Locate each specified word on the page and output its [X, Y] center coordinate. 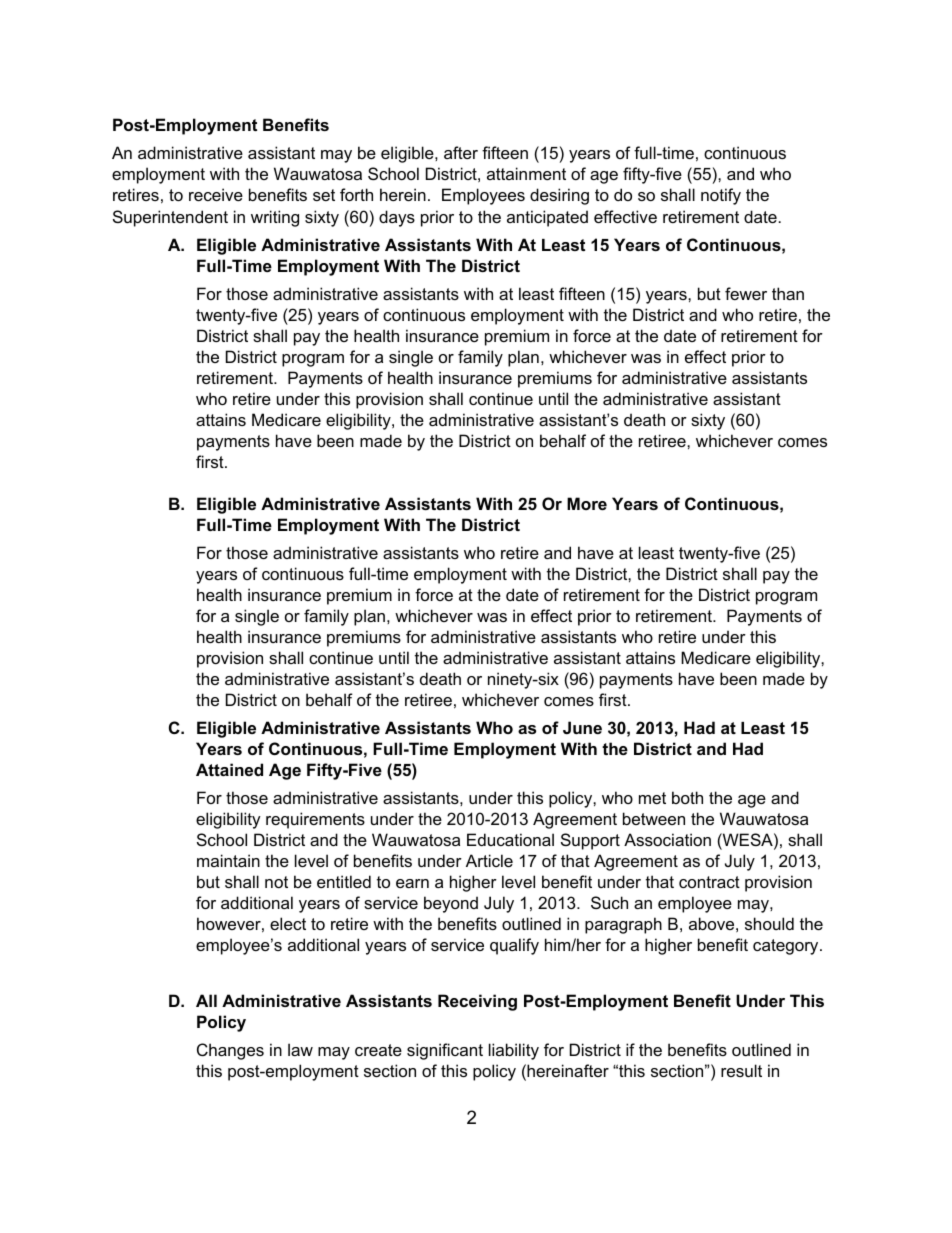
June [582, 727]
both [687, 797]
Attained [229, 769]
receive [216, 194]
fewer [746, 293]
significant [445, 1051]
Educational [510, 839]
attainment [526, 173]
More [587, 503]
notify [721, 196]
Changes [230, 1051]
